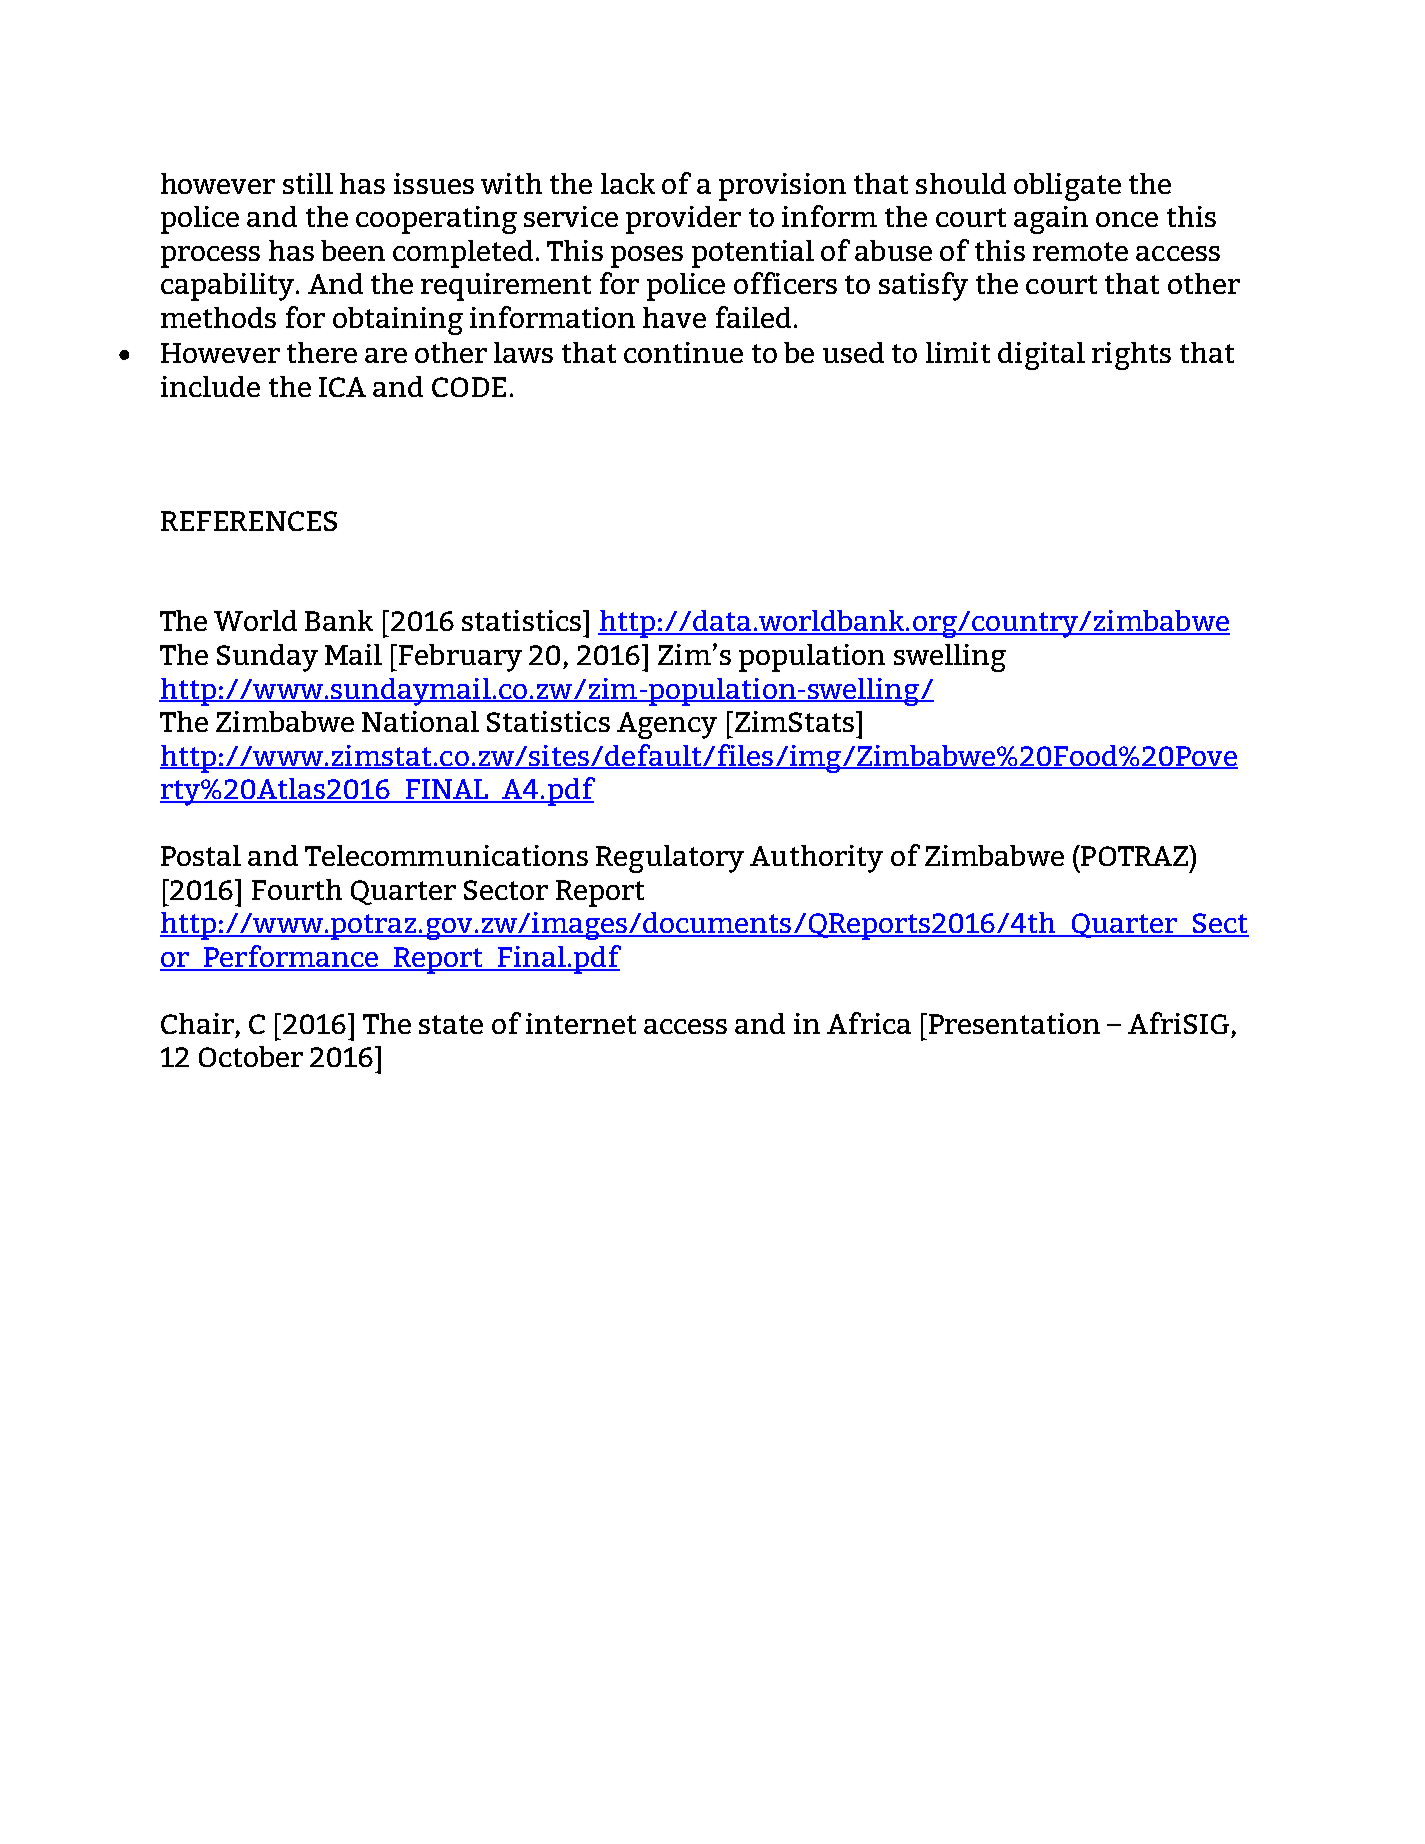 This page has height=1844, width=1425. What do you see at coordinates (308, 183) in the page?
I see `still` at bounding box center [308, 183].
